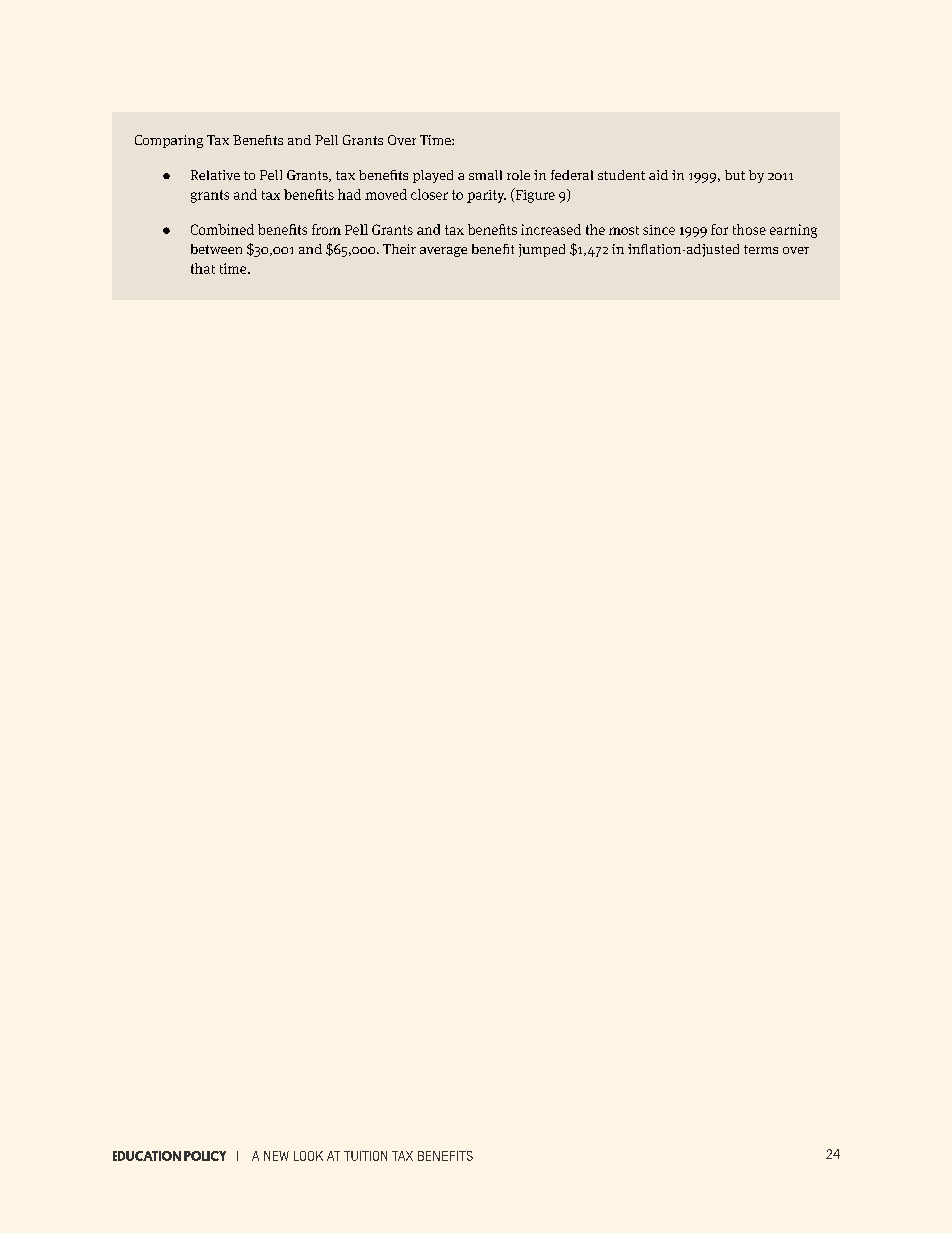 The width and height of the page is (952, 1233). I want to click on terms, so click(761, 249).
